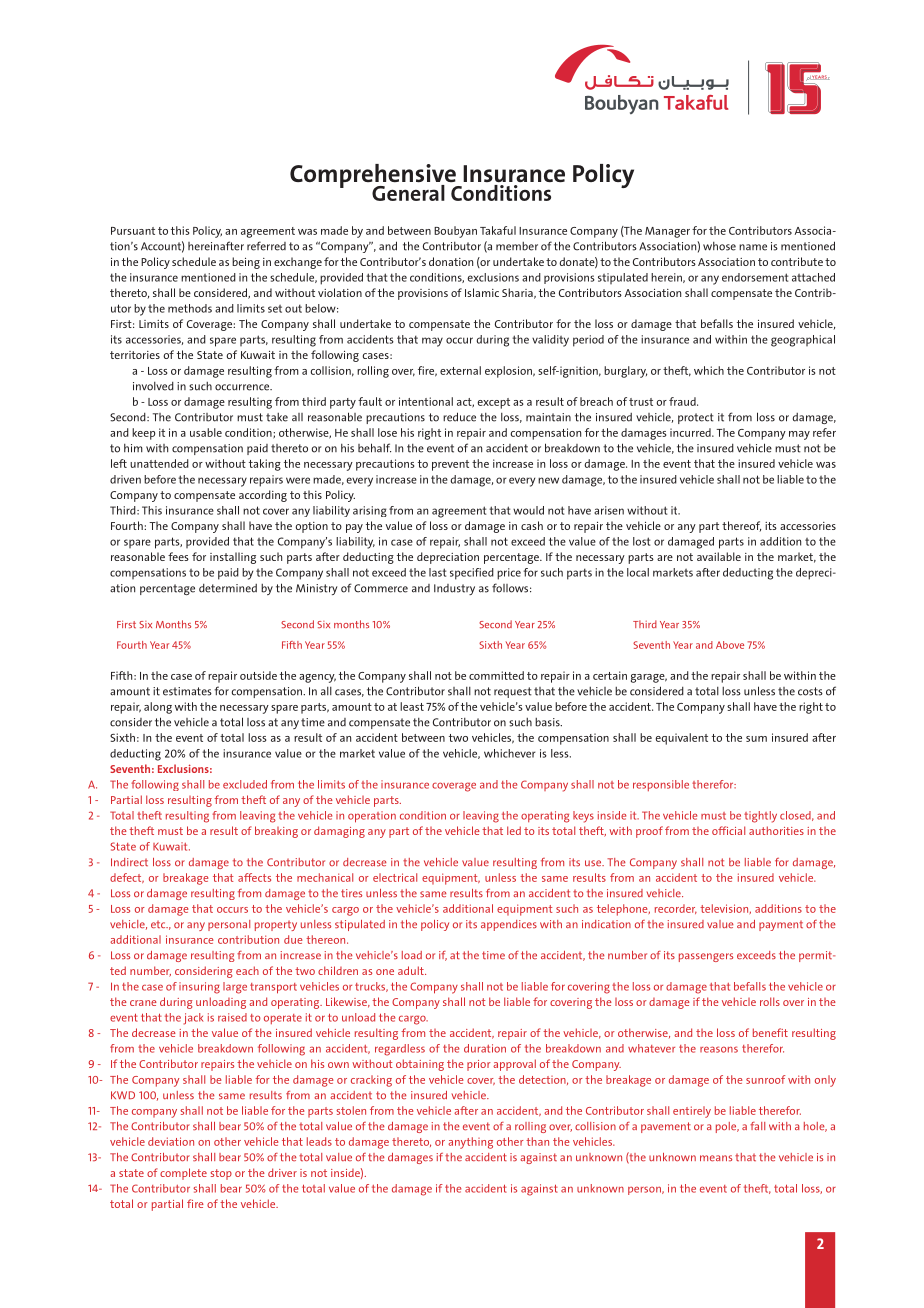  What do you see at coordinates (496, 675) in the screenshot?
I see `committed` at bounding box center [496, 675].
